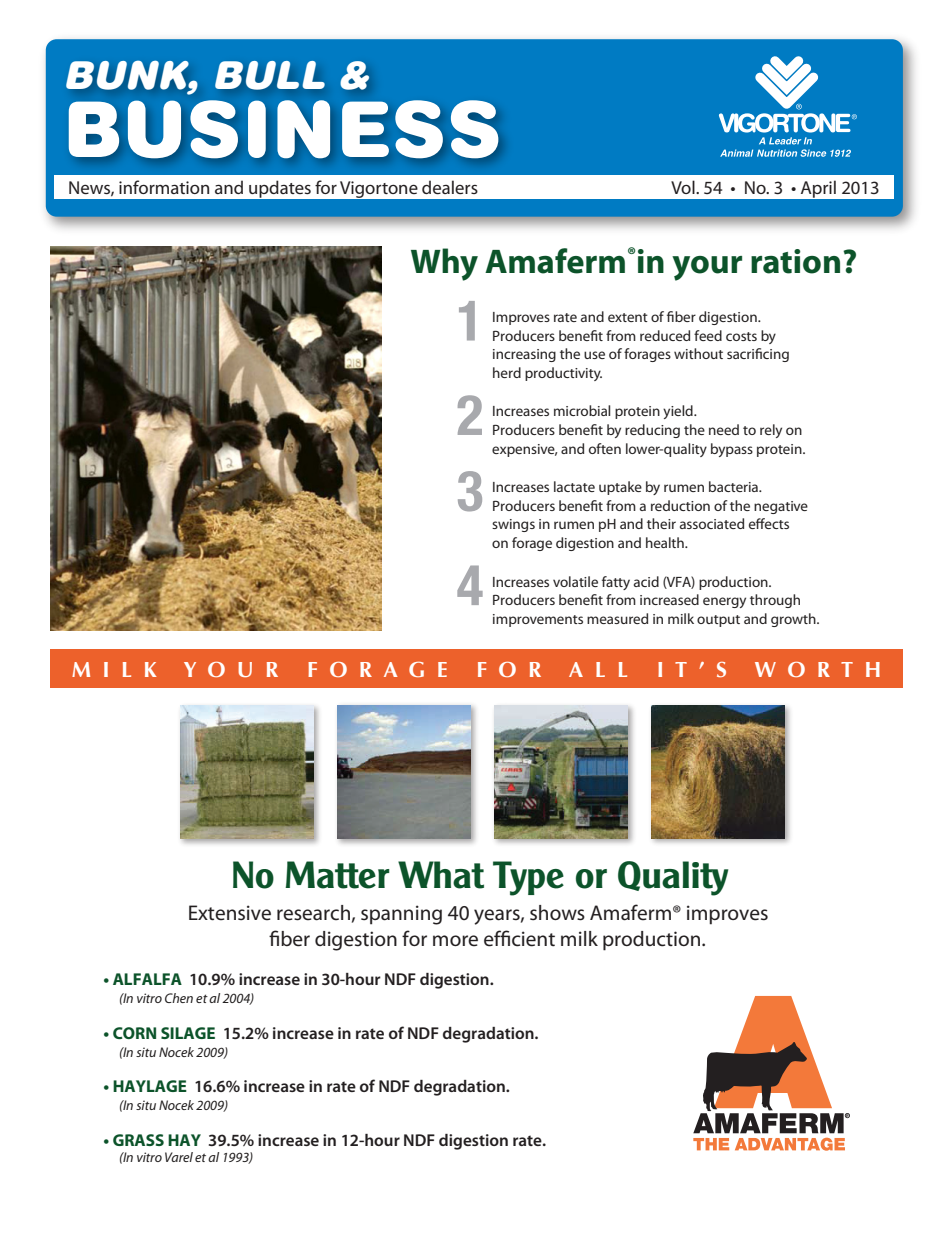 The image size is (952, 1233). What do you see at coordinates (557, 913) in the screenshot?
I see `shows` at bounding box center [557, 913].
